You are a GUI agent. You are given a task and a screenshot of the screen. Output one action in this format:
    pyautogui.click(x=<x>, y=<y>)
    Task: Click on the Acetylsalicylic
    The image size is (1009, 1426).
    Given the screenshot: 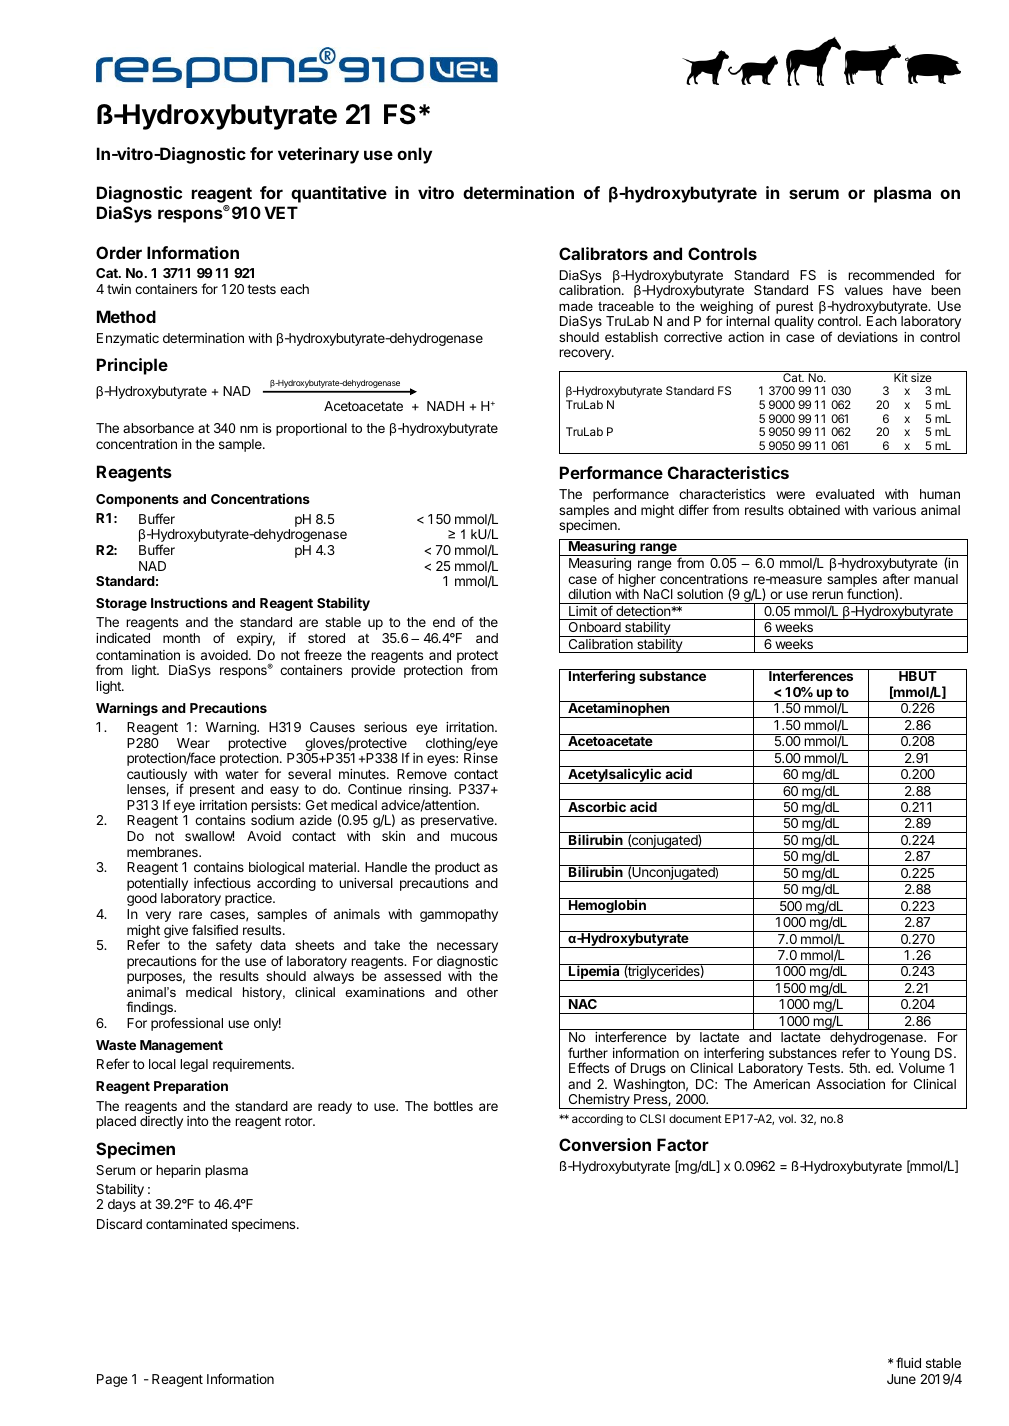 What is the action you would take?
    pyautogui.click(x=614, y=776)
